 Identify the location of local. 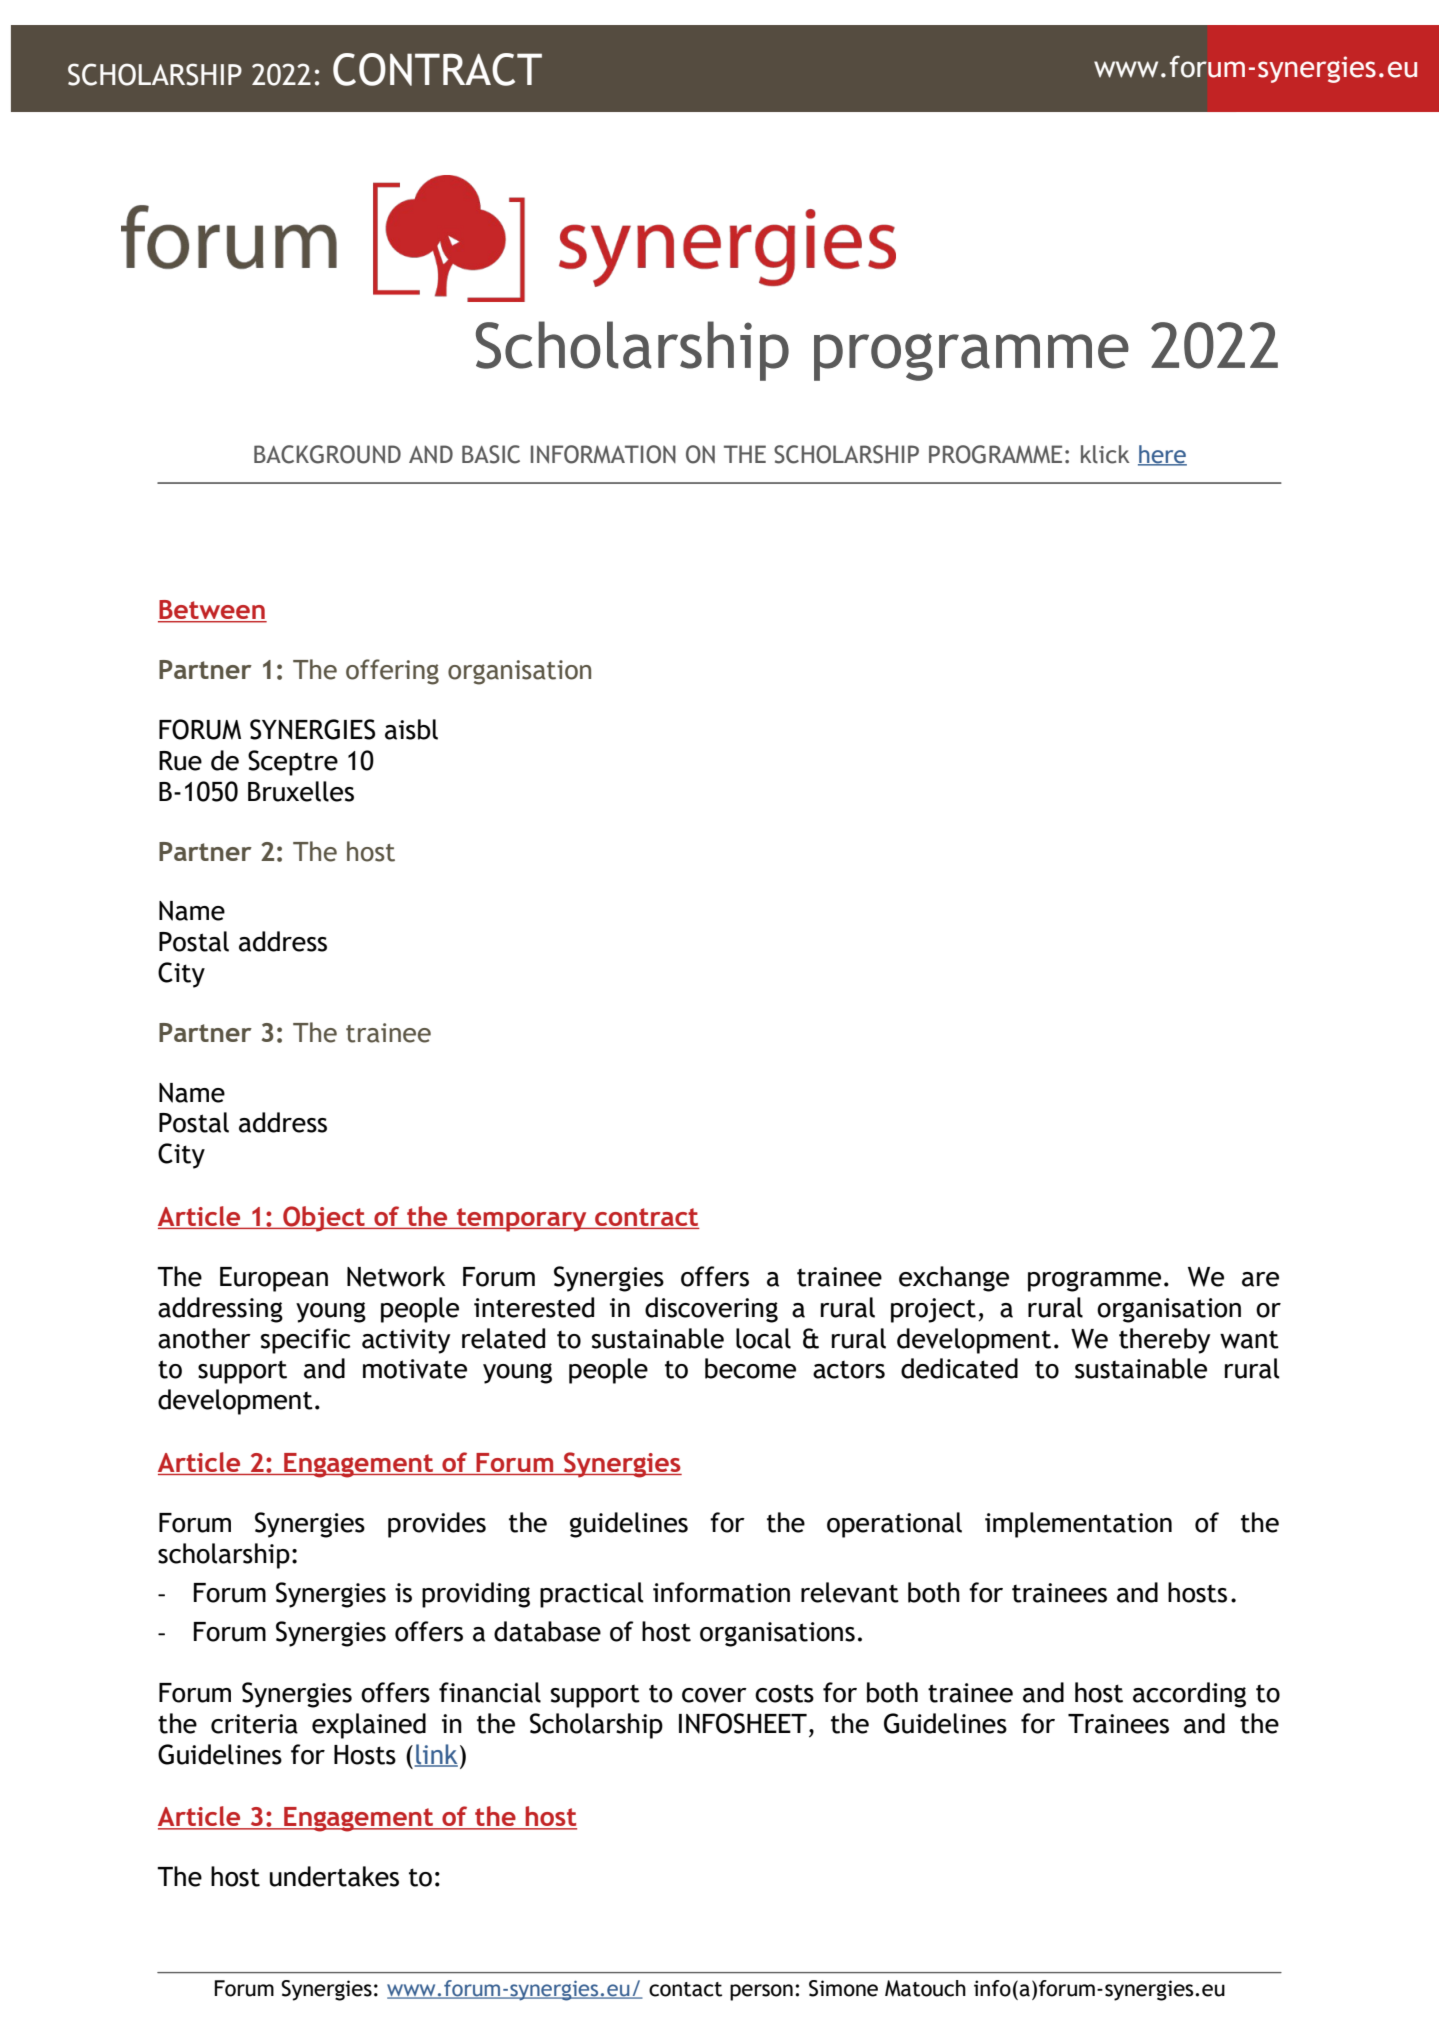
(763, 1338).
